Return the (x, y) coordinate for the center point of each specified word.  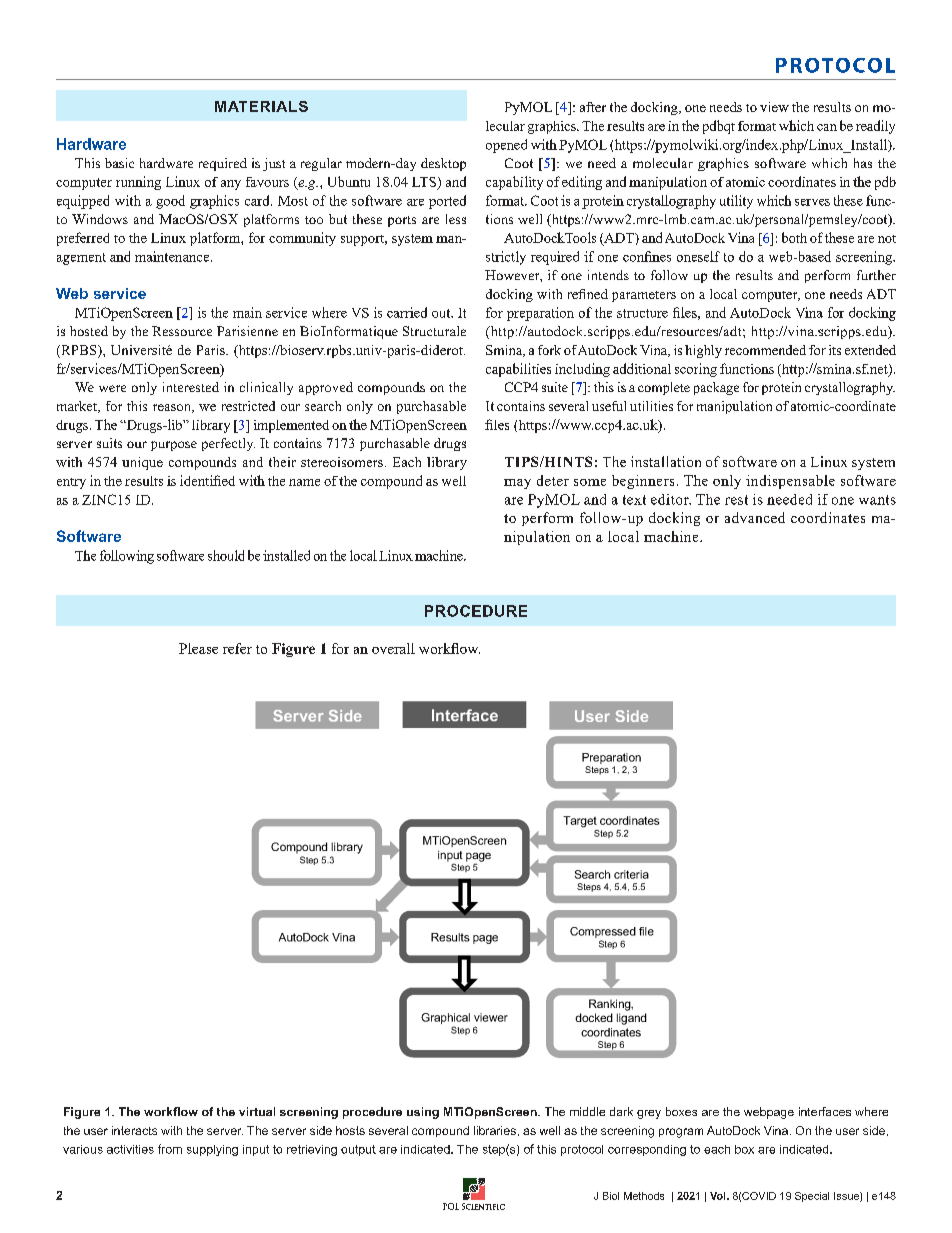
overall (393, 648)
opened (506, 146)
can (827, 127)
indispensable (790, 482)
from (170, 1149)
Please (198, 648)
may (517, 484)
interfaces (825, 1111)
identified (207, 480)
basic (119, 163)
